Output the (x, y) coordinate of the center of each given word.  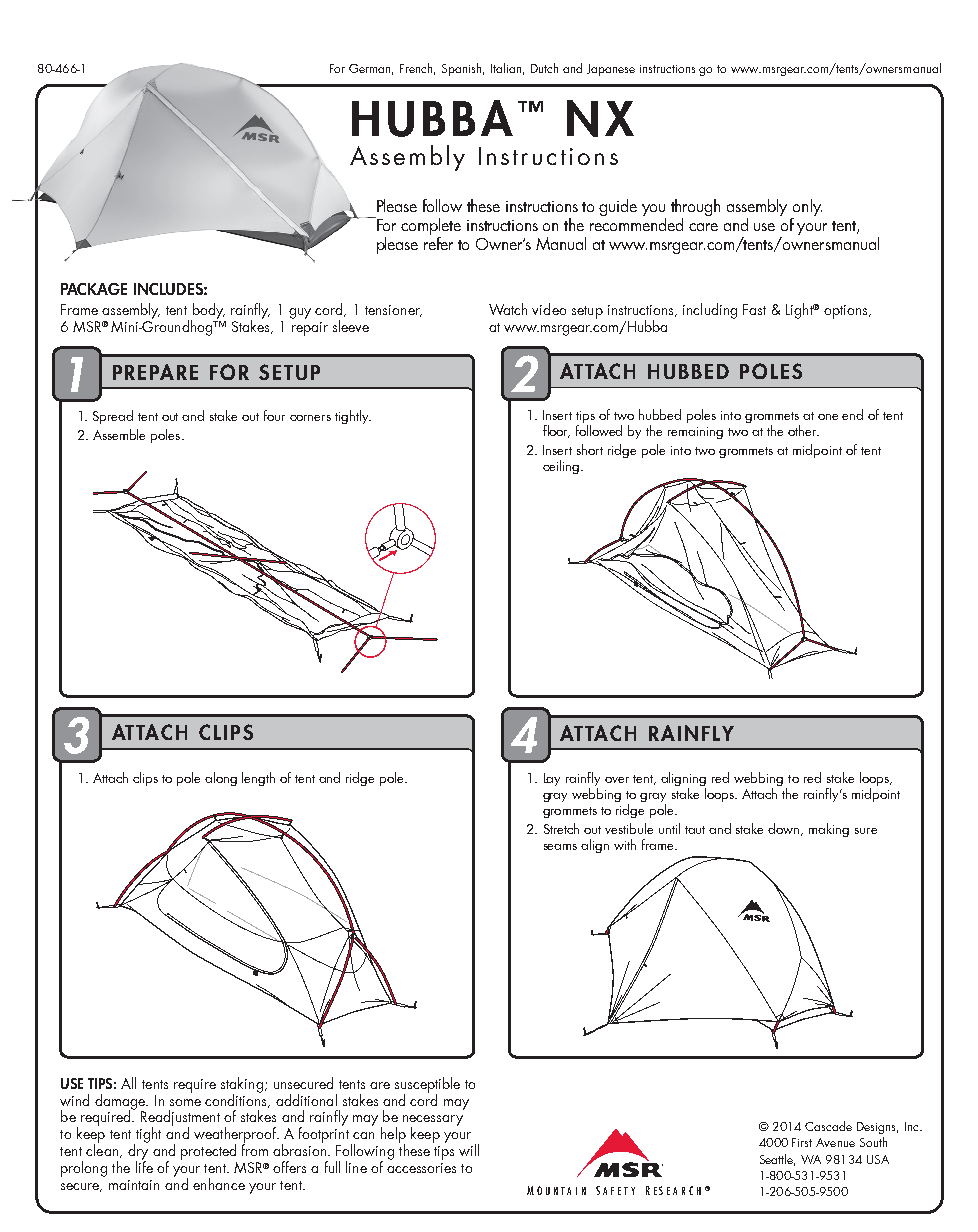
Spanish (463, 69)
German (371, 69)
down (785, 829)
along (221, 779)
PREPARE (155, 372)
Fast (754, 309)
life (144, 1166)
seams (560, 847)
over (617, 780)
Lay (552, 779)
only (806, 209)
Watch (508, 309)
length (258, 779)
